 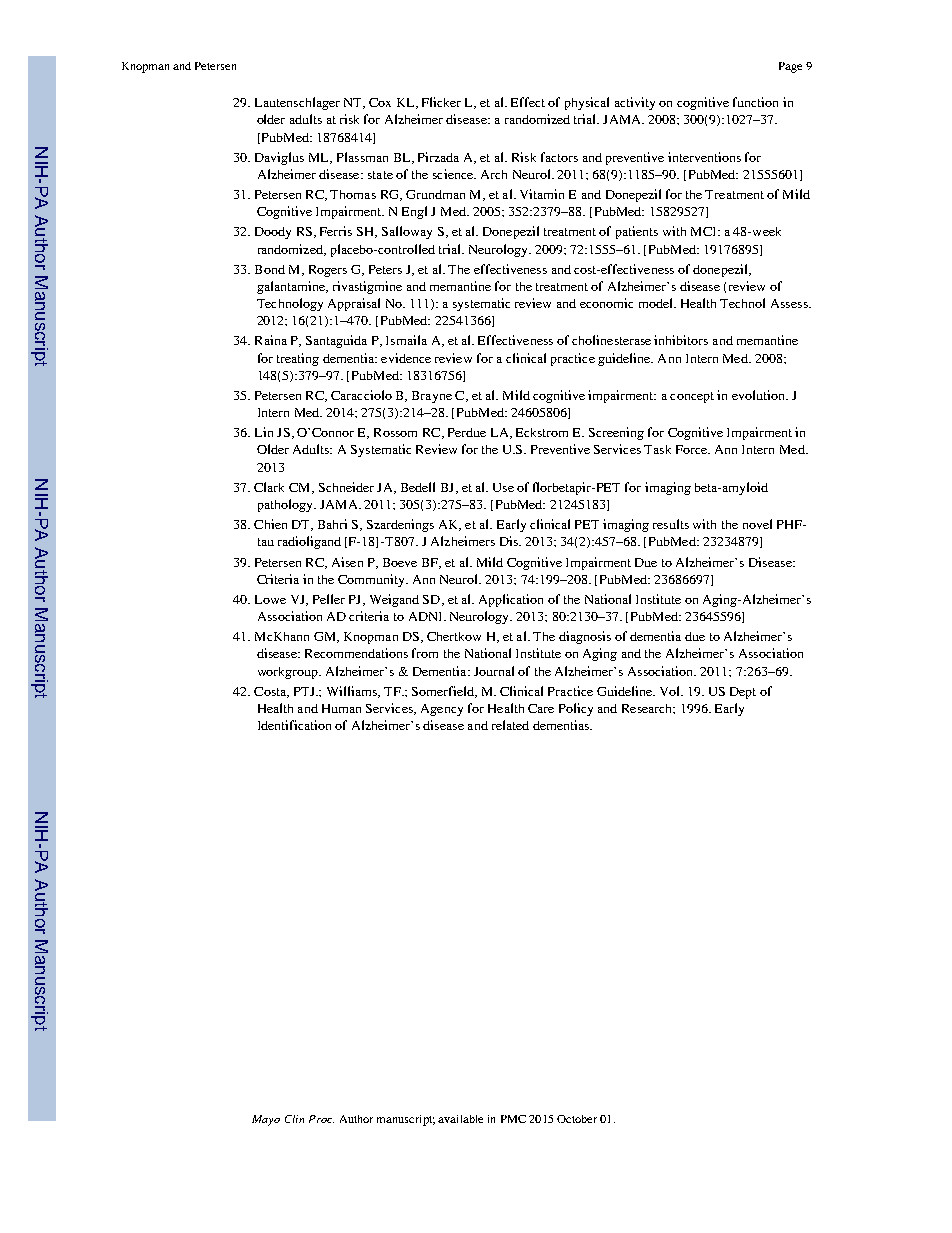 What do you see at coordinates (587, 103) in the document?
I see `physical` at bounding box center [587, 103].
